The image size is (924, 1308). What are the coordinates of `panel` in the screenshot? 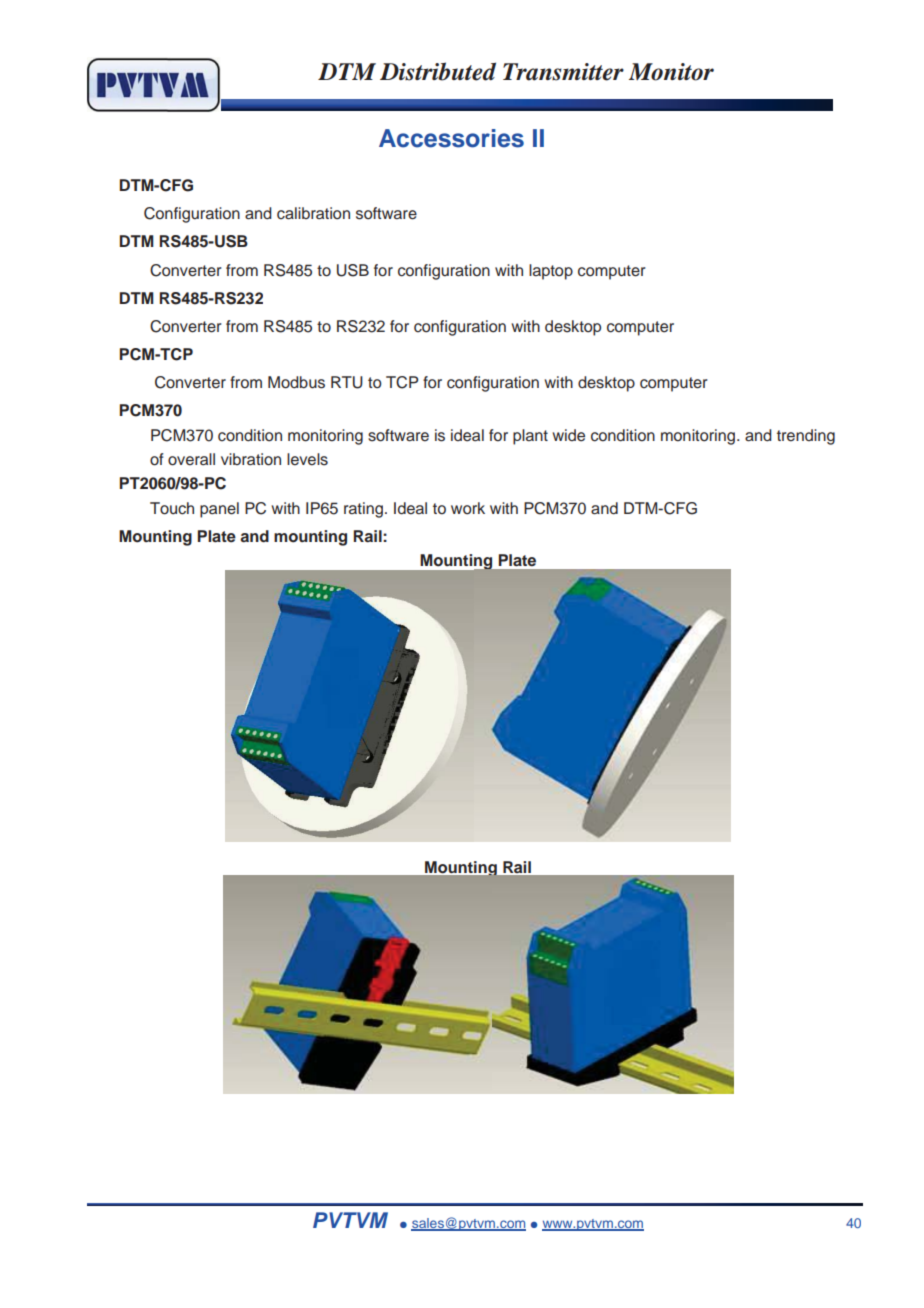 It's located at (219, 510).
